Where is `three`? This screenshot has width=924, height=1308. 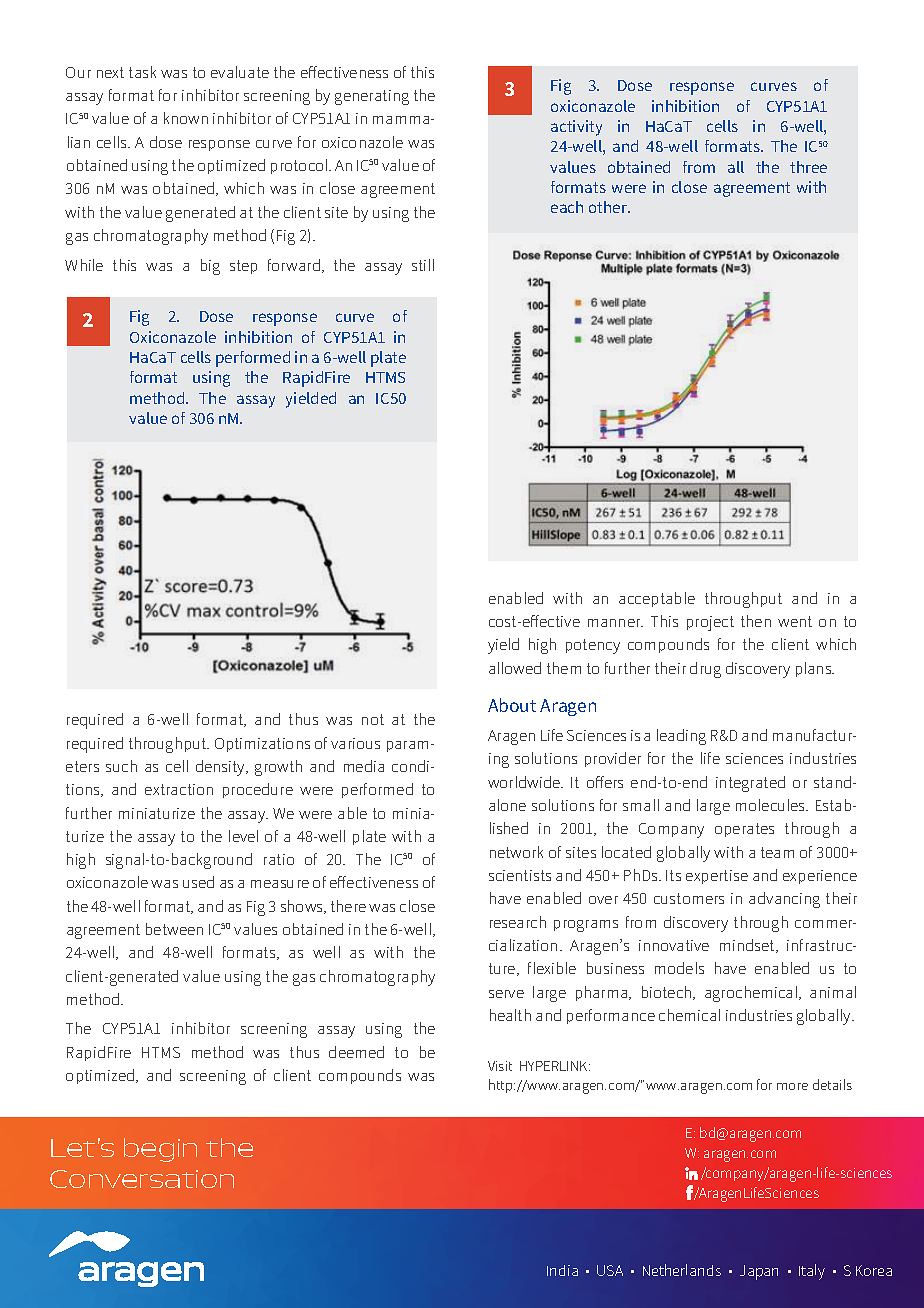
three is located at coordinates (808, 167).
